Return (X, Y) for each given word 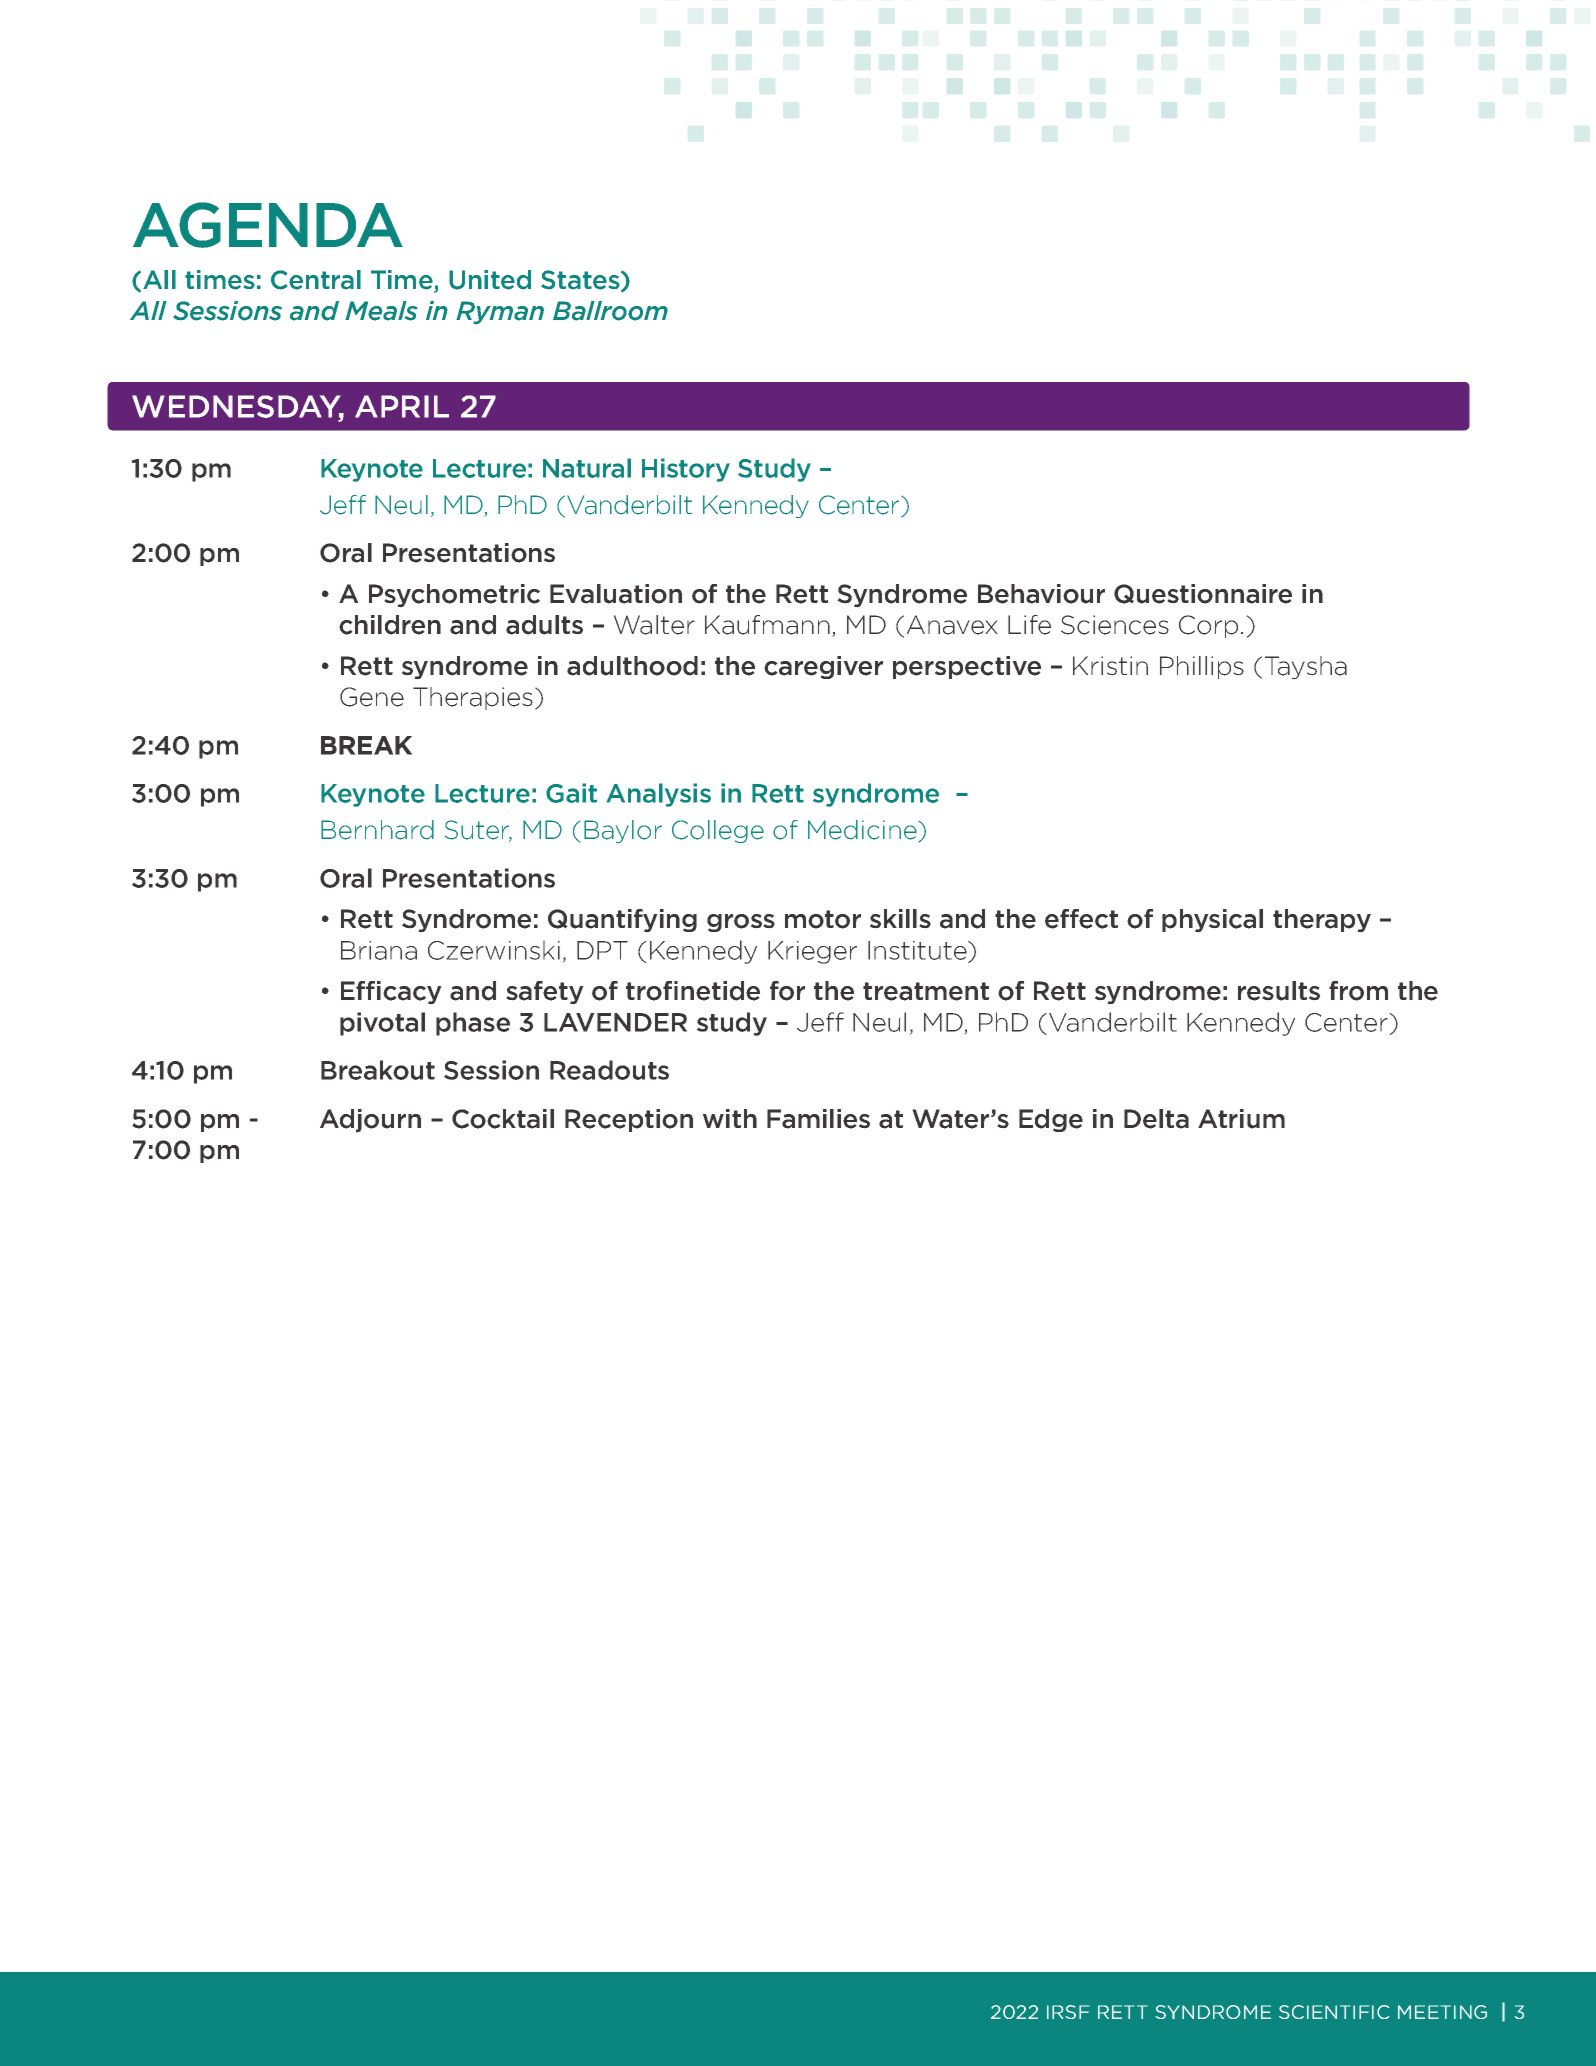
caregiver (823, 667)
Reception (629, 1120)
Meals (381, 311)
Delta (1156, 1119)
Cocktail (503, 1119)
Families (818, 1119)
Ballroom (610, 311)
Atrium (1241, 1119)
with (730, 1118)
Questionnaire (1203, 594)
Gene (372, 697)
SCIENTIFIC (1334, 2012)
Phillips (1202, 667)
